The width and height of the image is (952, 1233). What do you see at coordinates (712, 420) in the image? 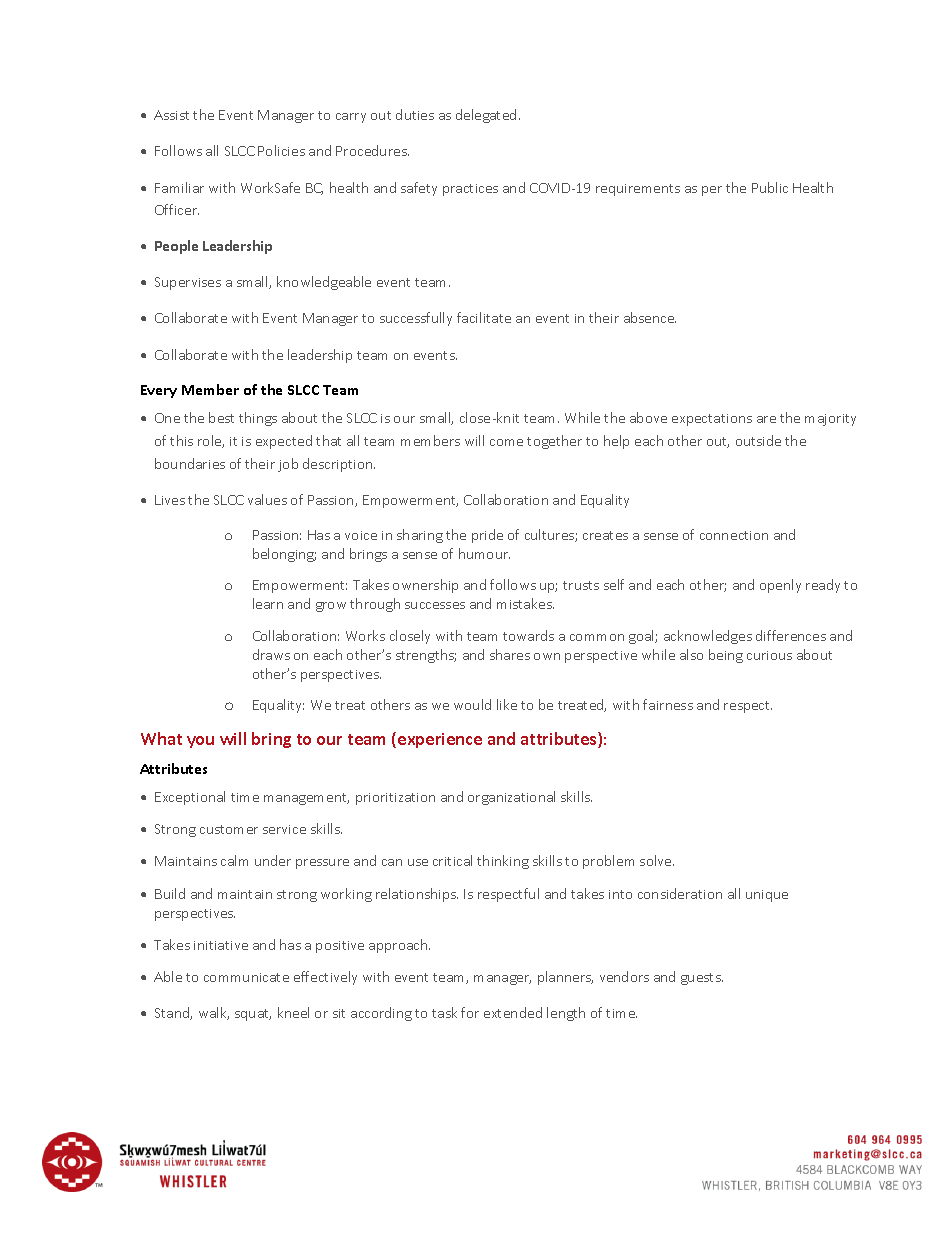
I see `expectations` at bounding box center [712, 420].
